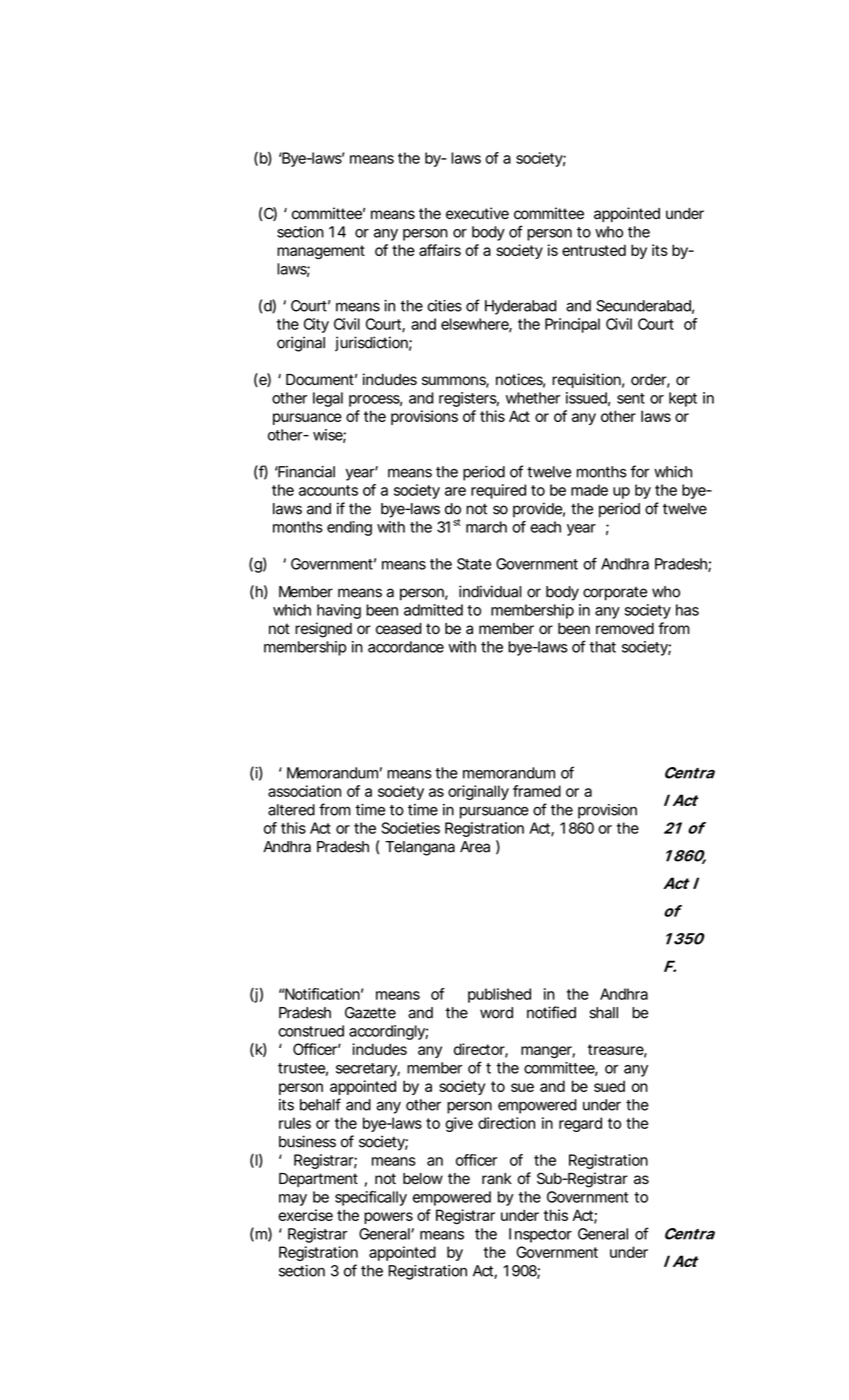 The height and width of the document is (1400, 849). What do you see at coordinates (318, 1180) in the document?
I see `Department` at bounding box center [318, 1180].
